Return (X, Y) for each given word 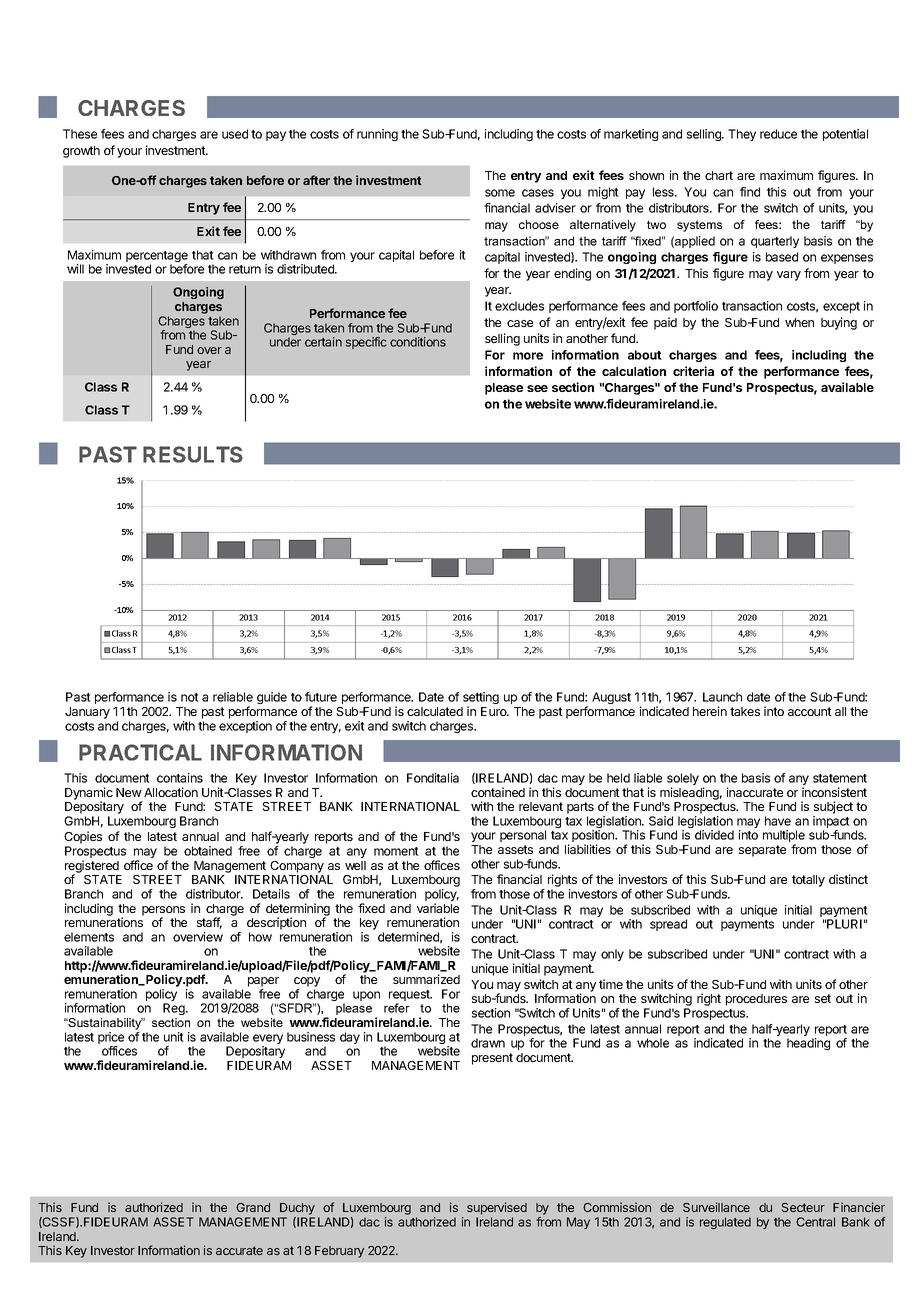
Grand (253, 1207)
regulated (725, 1223)
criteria (693, 371)
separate (762, 851)
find (750, 192)
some (500, 193)
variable (438, 908)
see (537, 388)
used (235, 134)
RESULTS (193, 454)
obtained (208, 851)
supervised (497, 1208)
